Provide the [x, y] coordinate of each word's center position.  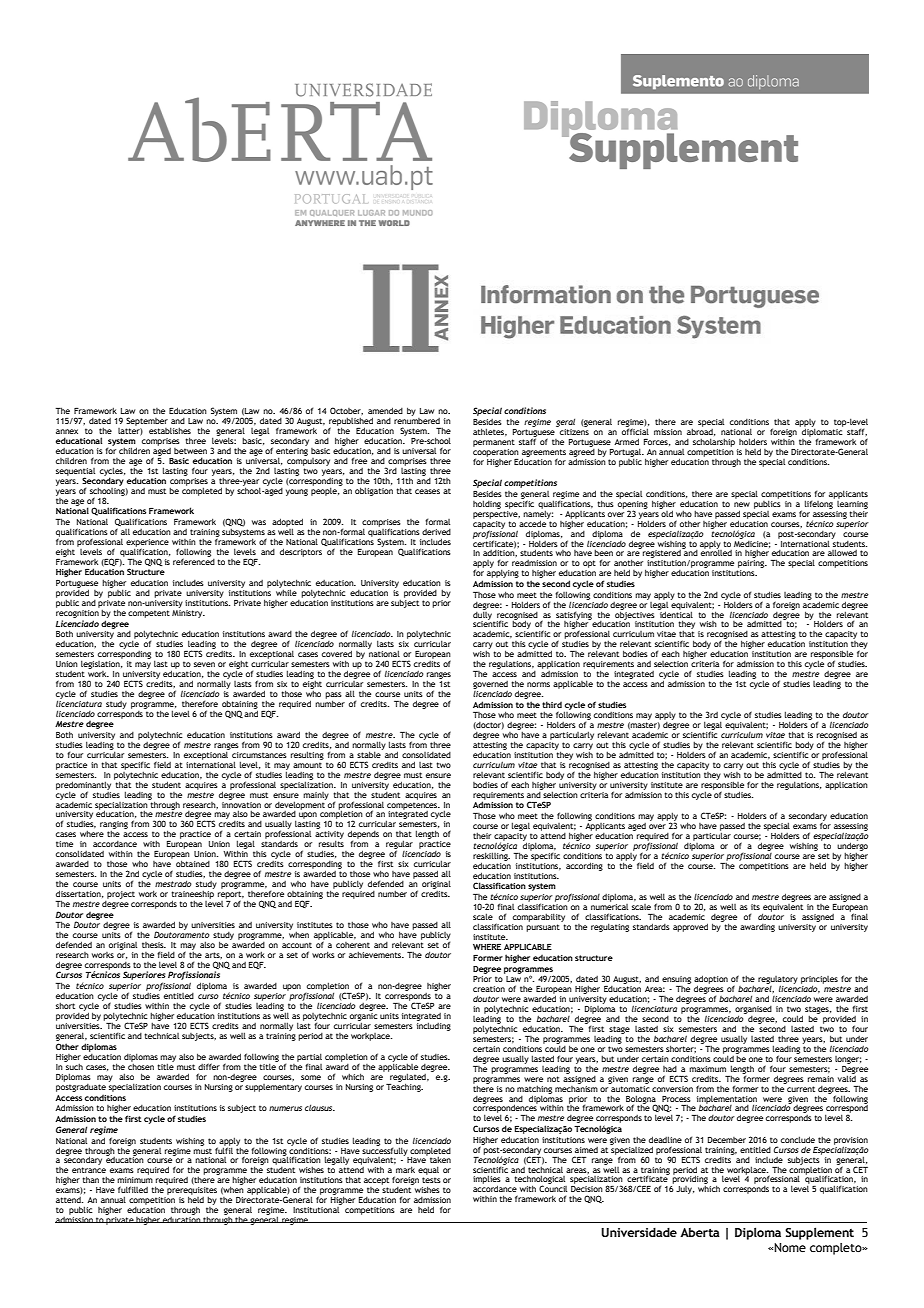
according [584, 866]
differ [209, 1066]
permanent [494, 443]
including [434, 1025]
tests [431, 1180]
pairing [752, 564]
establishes [170, 430]
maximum [707, 1069]
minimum [135, 1180]
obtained [193, 863]
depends [363, 836]
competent [149, 614]
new [742, 504]
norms [538, 684]
